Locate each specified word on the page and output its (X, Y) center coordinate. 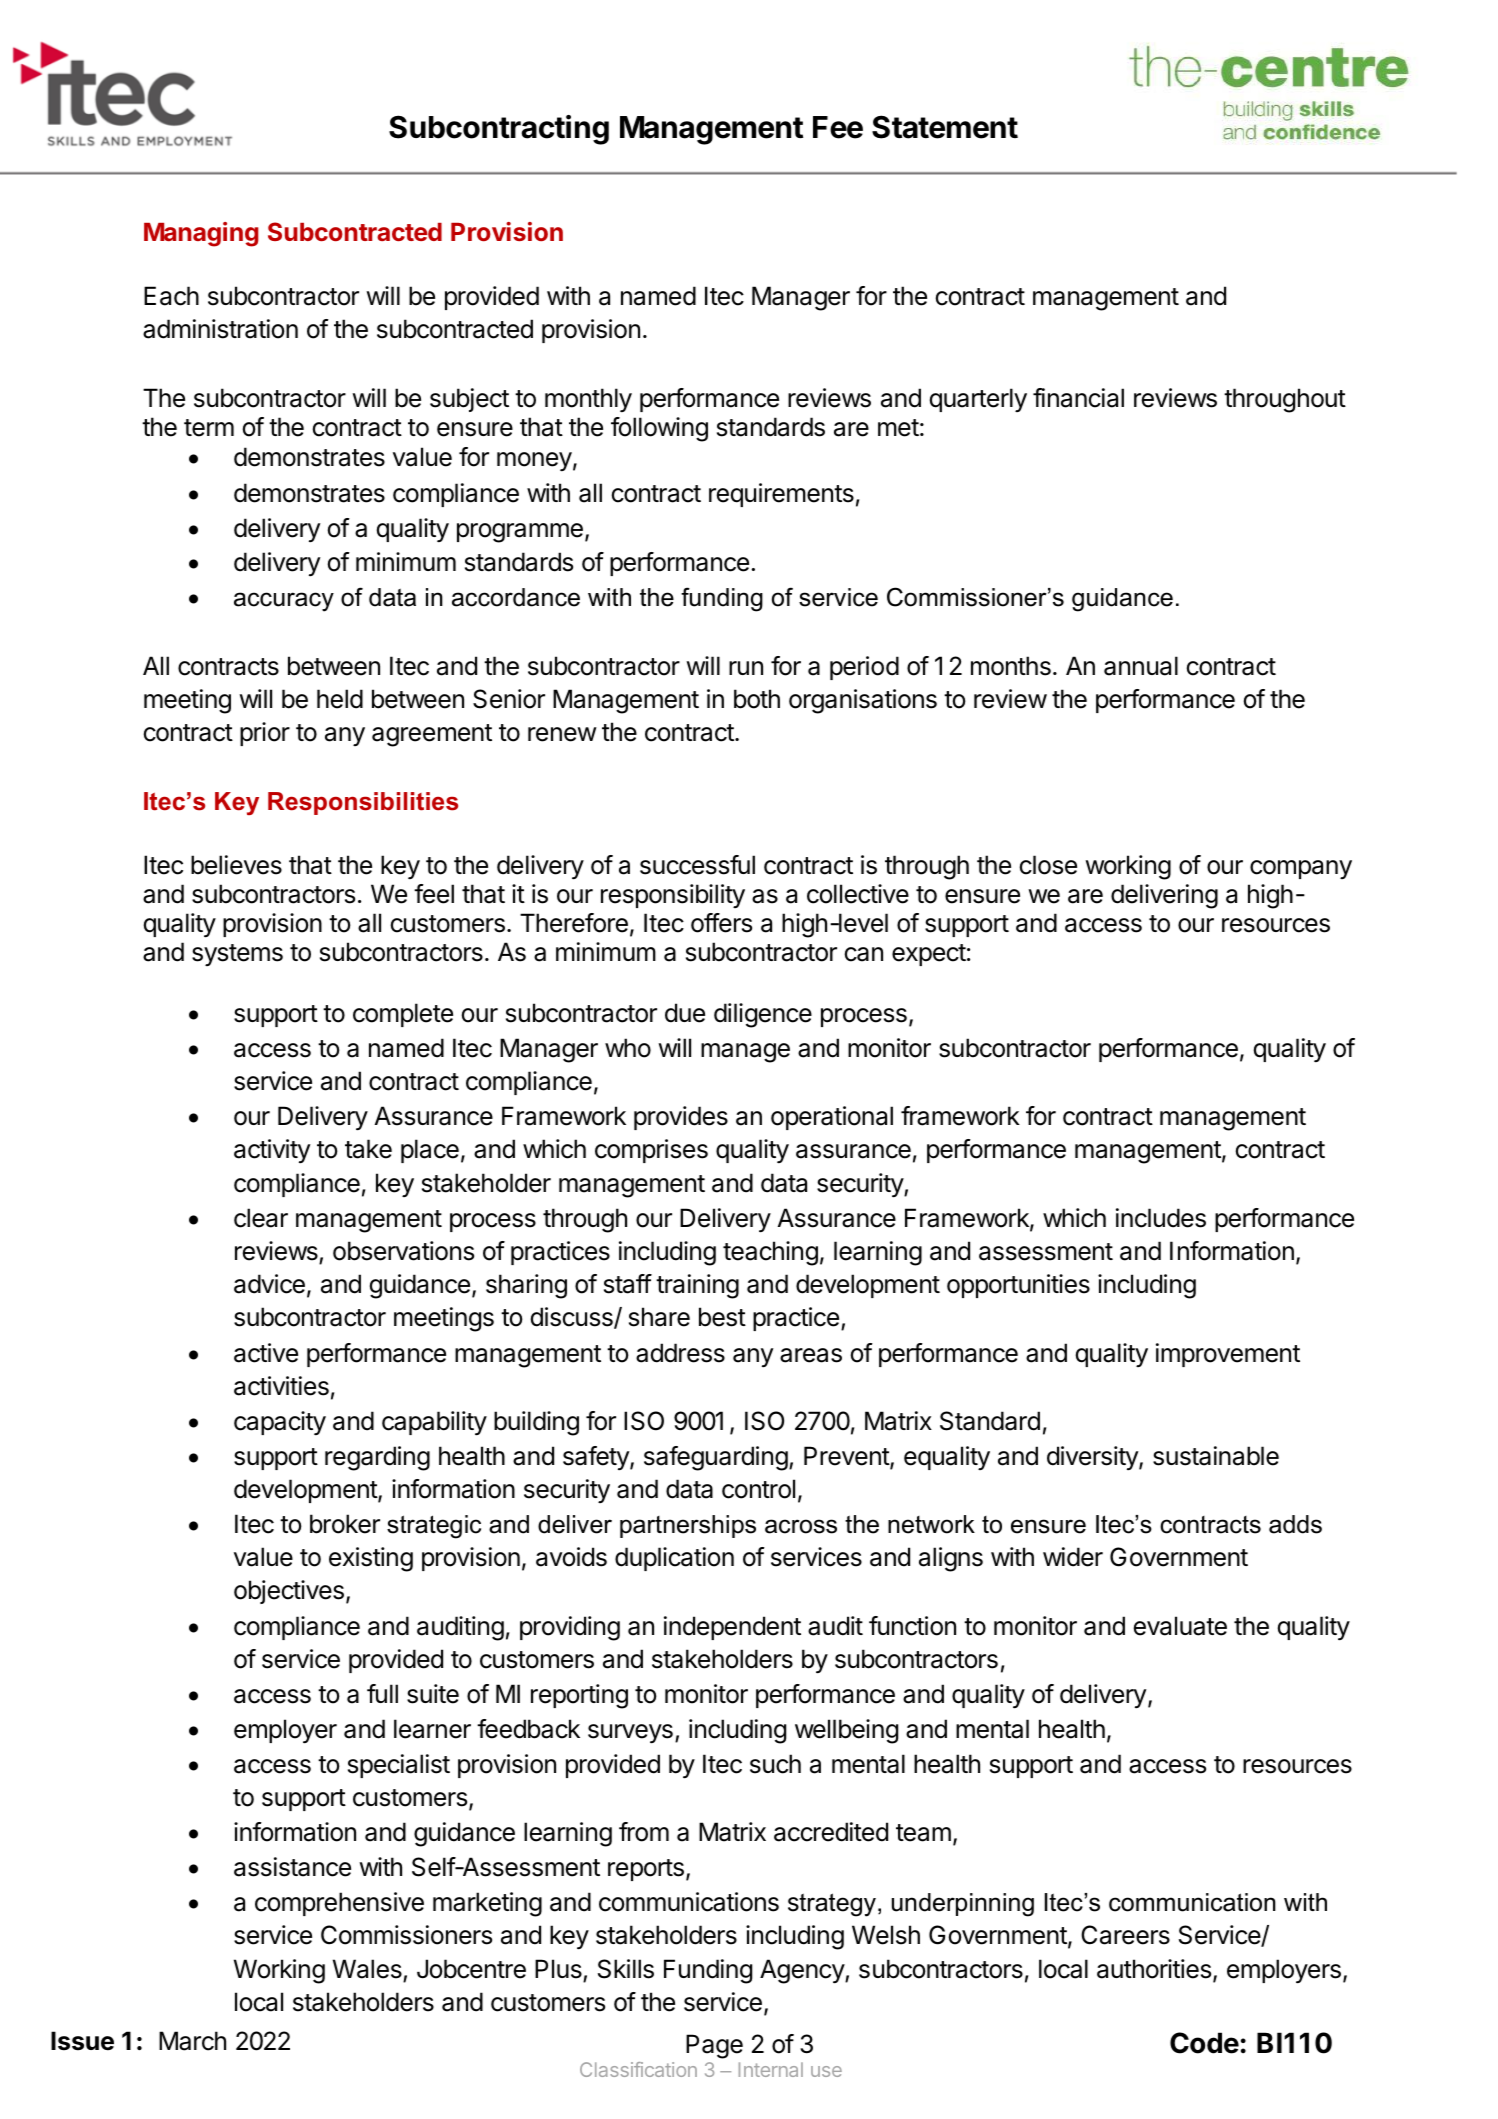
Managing (201, 234)
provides (681, 1118)
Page (714, 2046)
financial (1078, 398)
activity (272, 1151)
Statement (945, 127)
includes (1161, 1218)
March (192, 2041)
